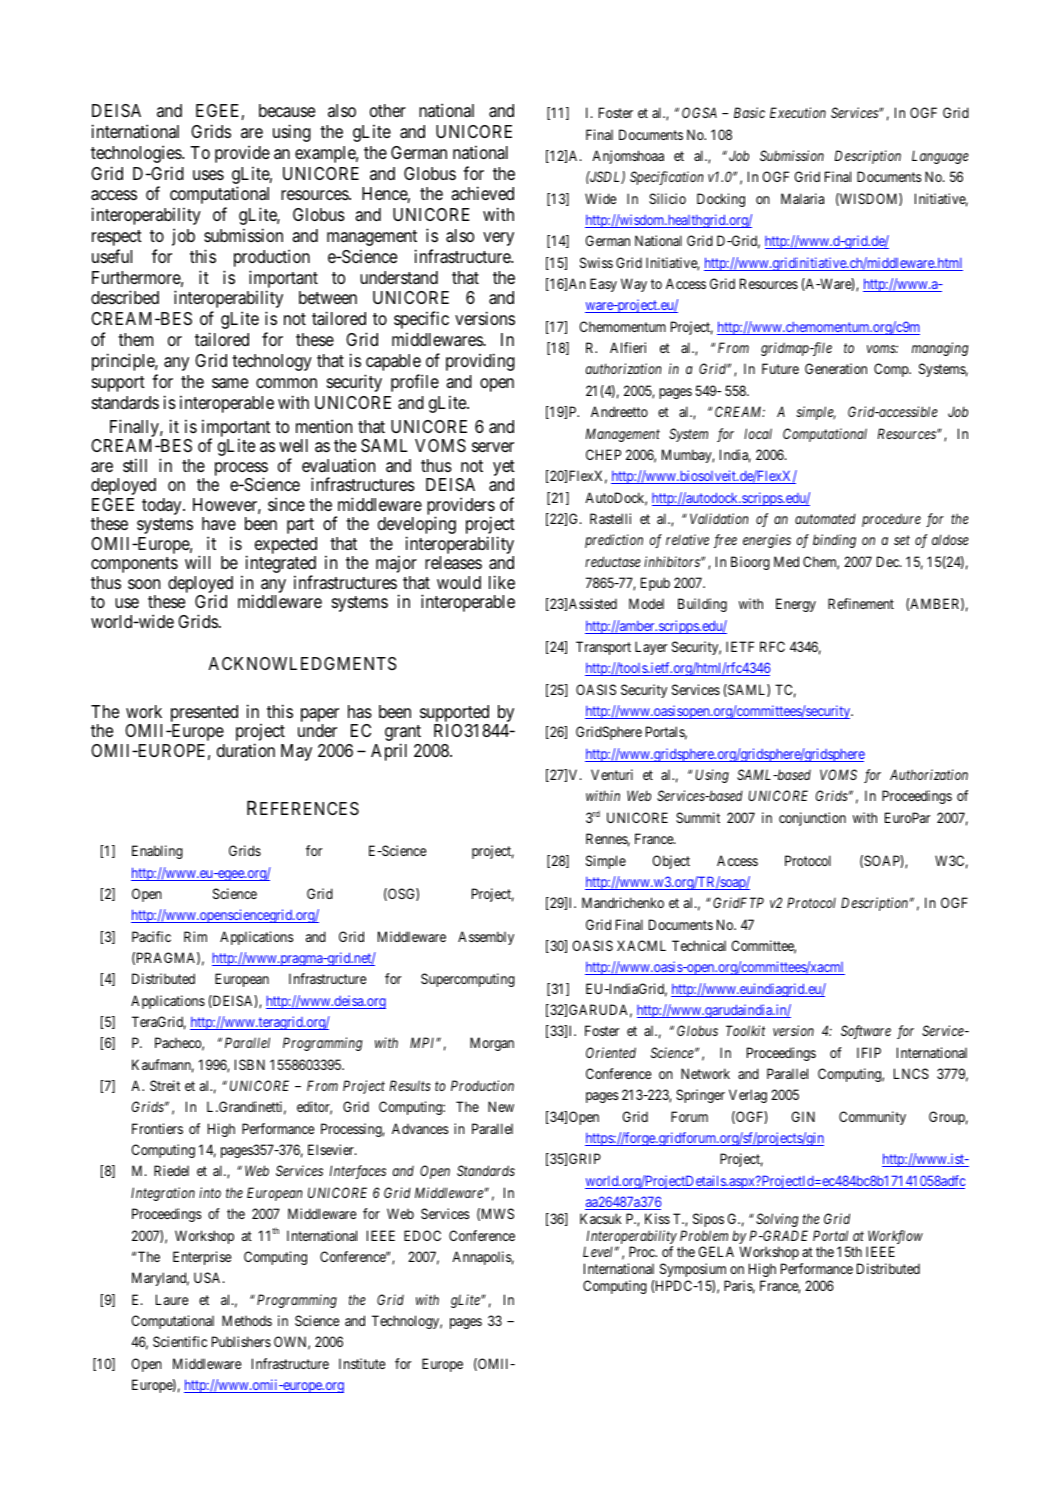  Describe the element at coordinates (247, 1320) in the screenshot. I see `Methods` at that location.
